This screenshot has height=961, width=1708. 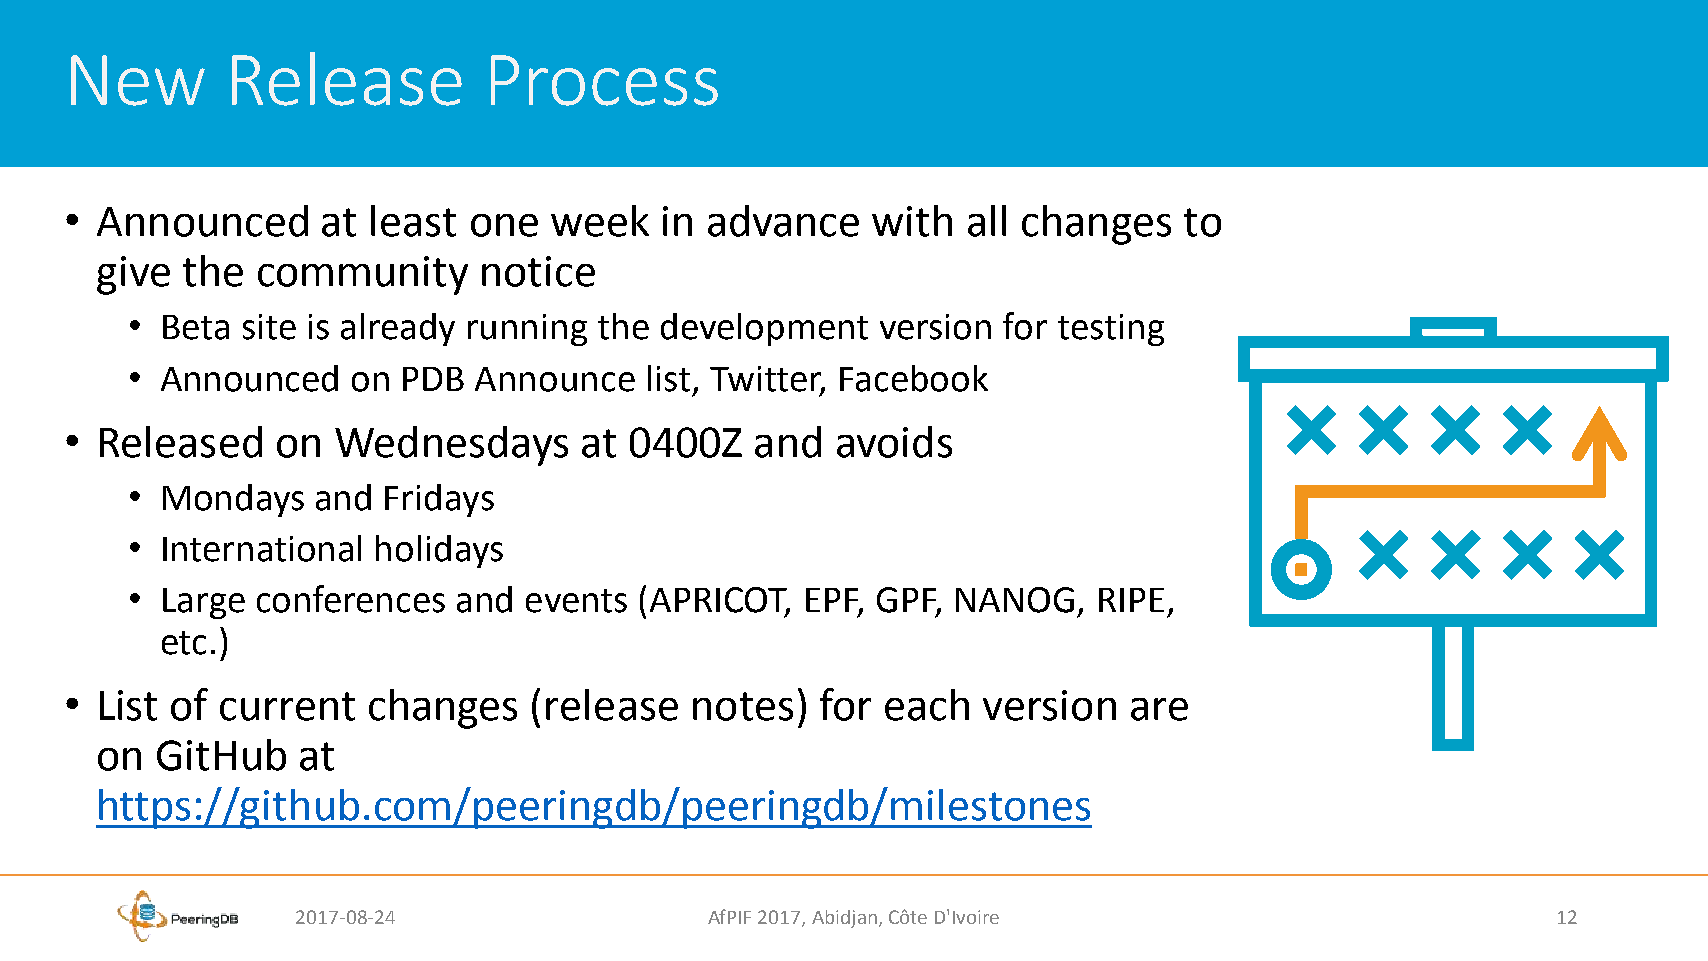 What do you see at coordinates (743, 706) in the screenshot?
I see `notes` at bounding box center [743, 706].
